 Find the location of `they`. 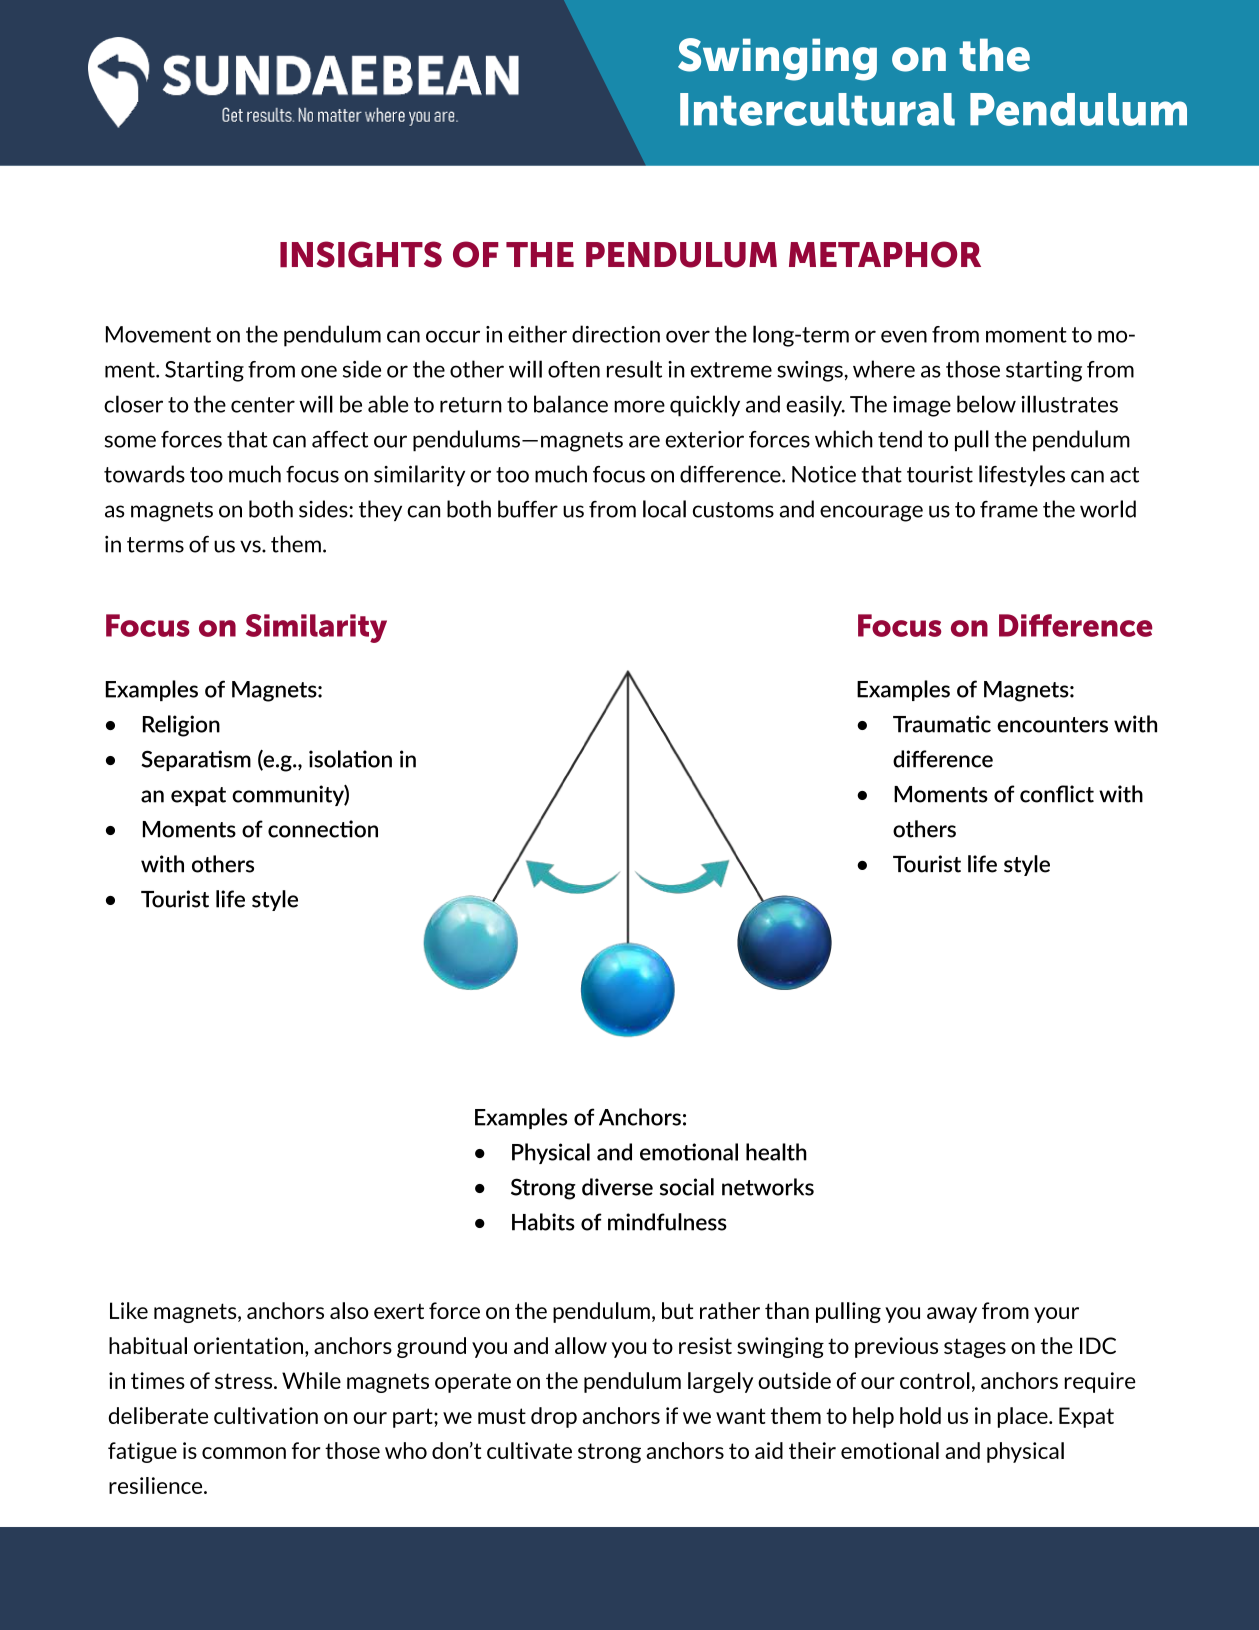

they is located at coordinates (380, 510).
